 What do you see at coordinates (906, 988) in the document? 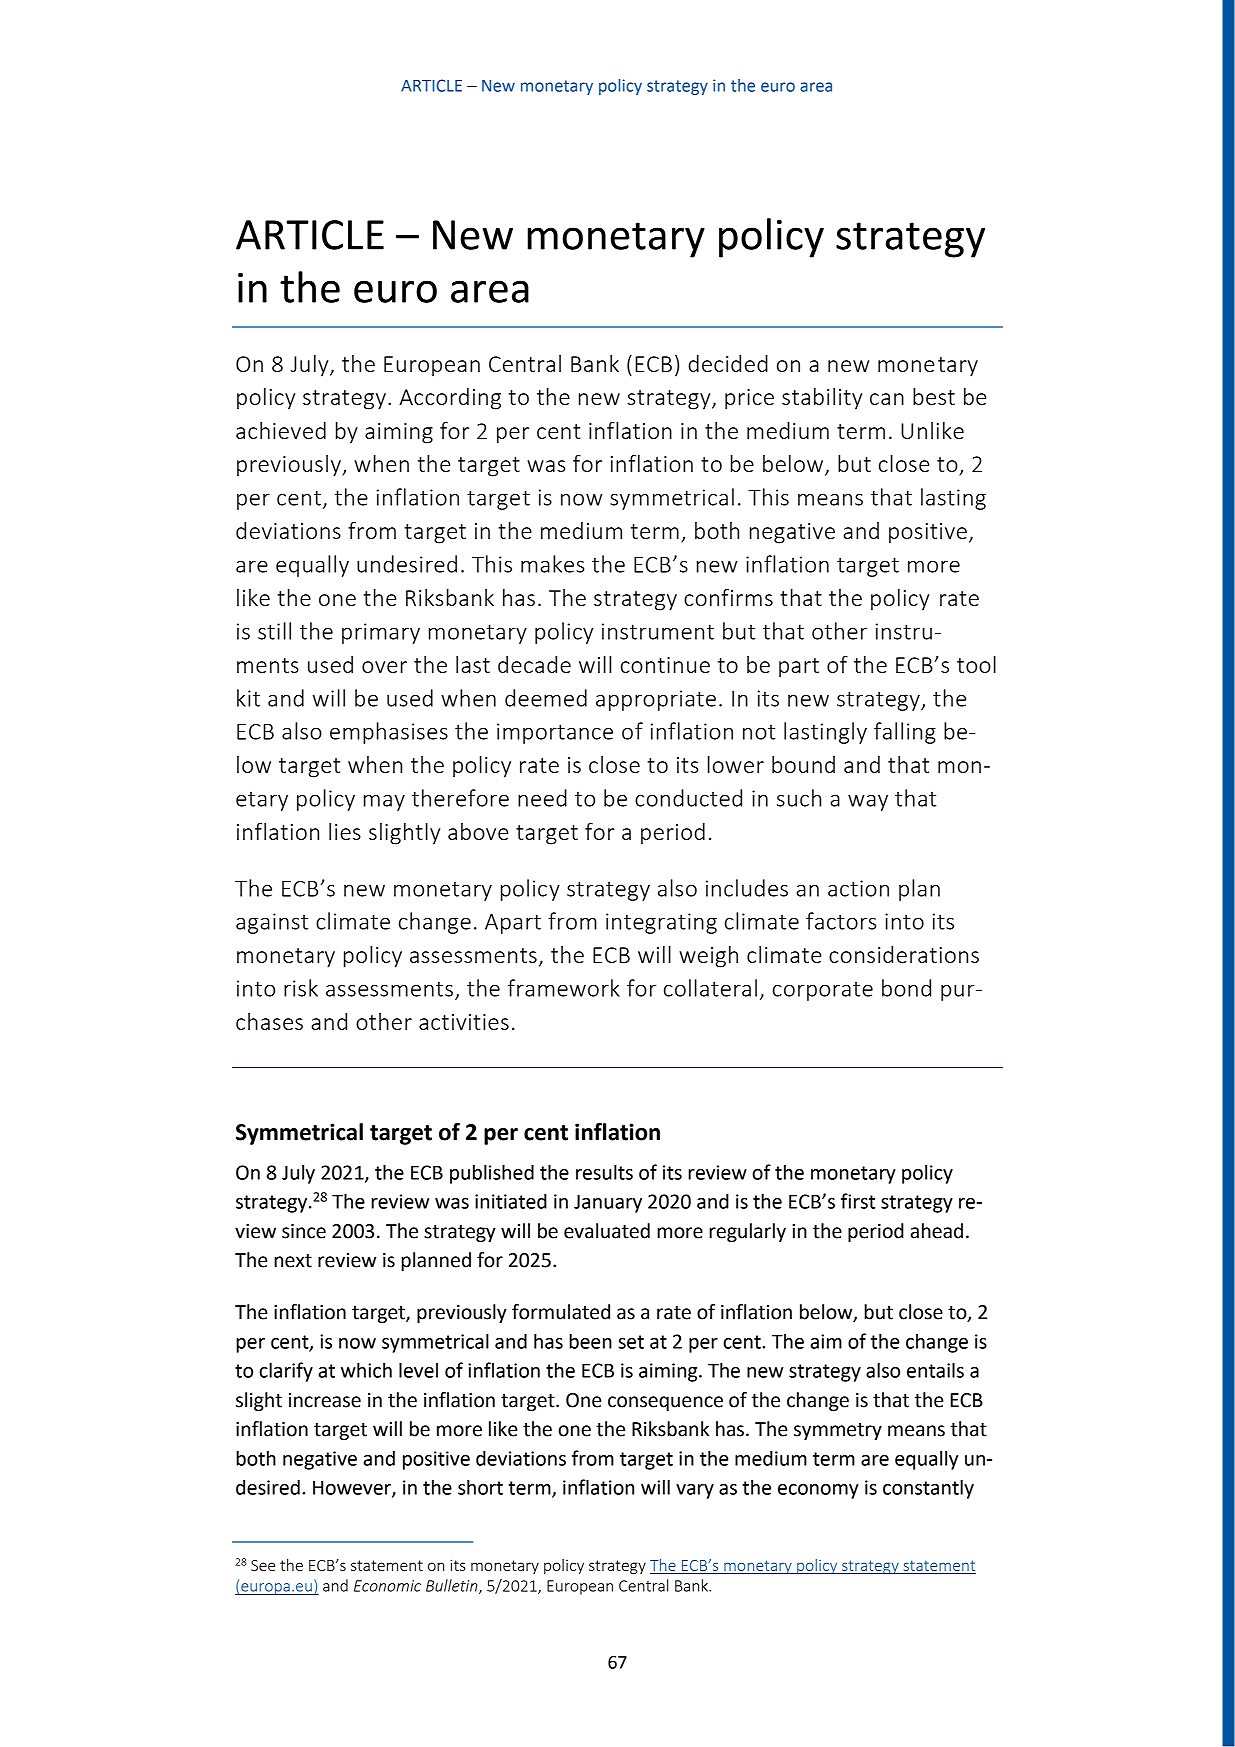
I see `bond` at bounding box center [906, 988].
